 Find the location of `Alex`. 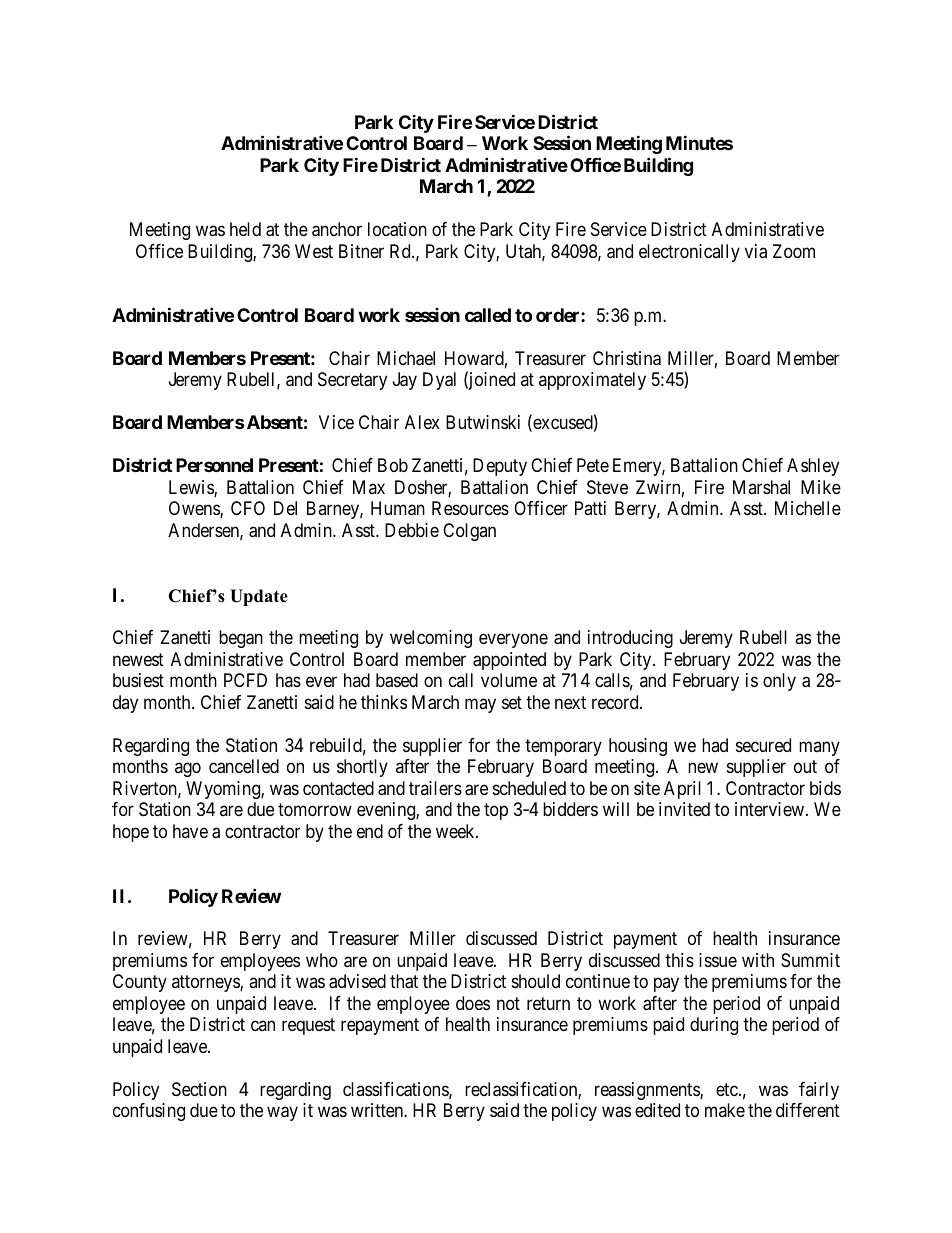

Alex is located at coordinates (422, 422).
